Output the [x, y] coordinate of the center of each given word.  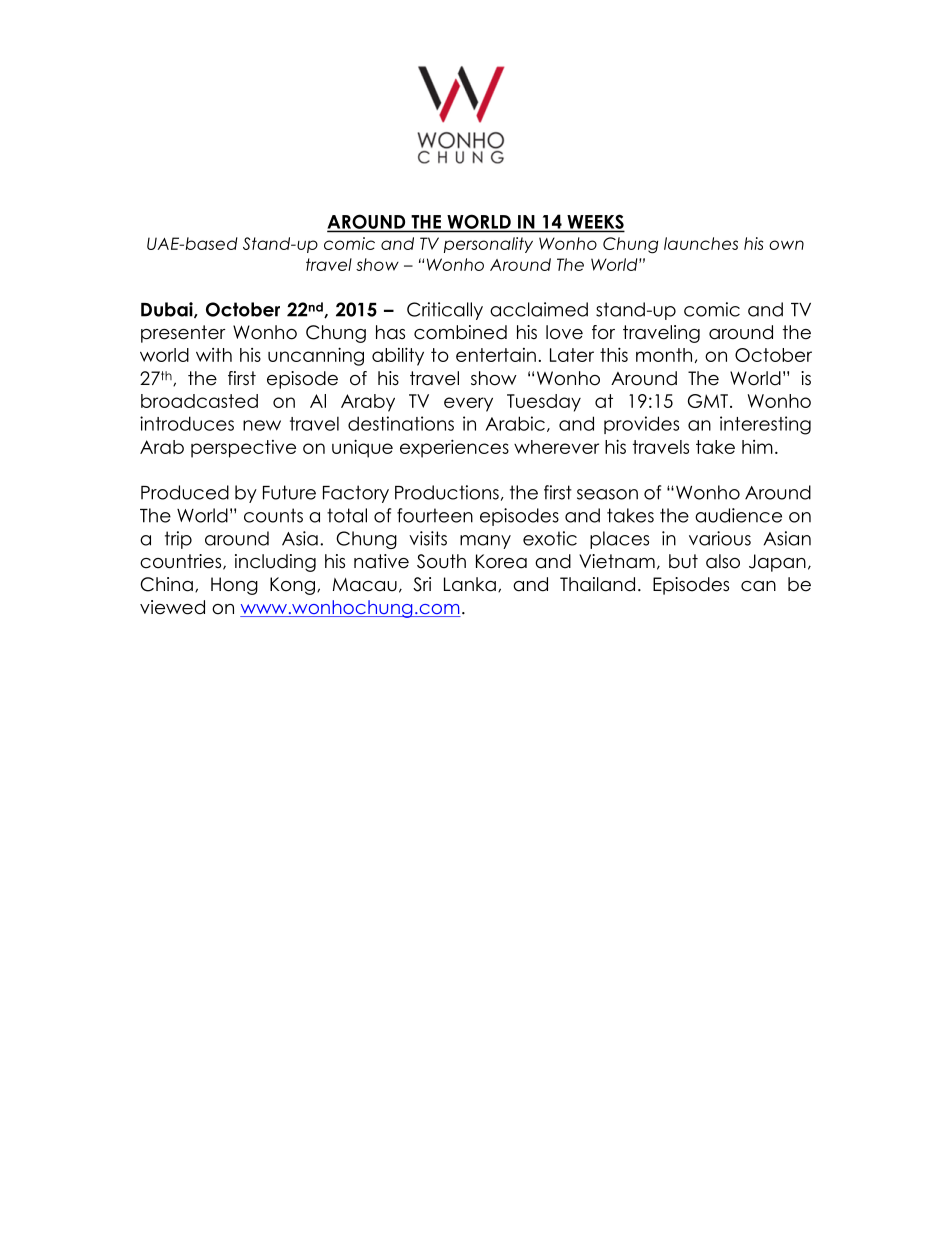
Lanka [470, 584]
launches [701, 243]
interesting [765, 425]
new [262, 425]
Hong [234, 586]
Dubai [168, 310]
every [468, 404]
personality [488, 245]
